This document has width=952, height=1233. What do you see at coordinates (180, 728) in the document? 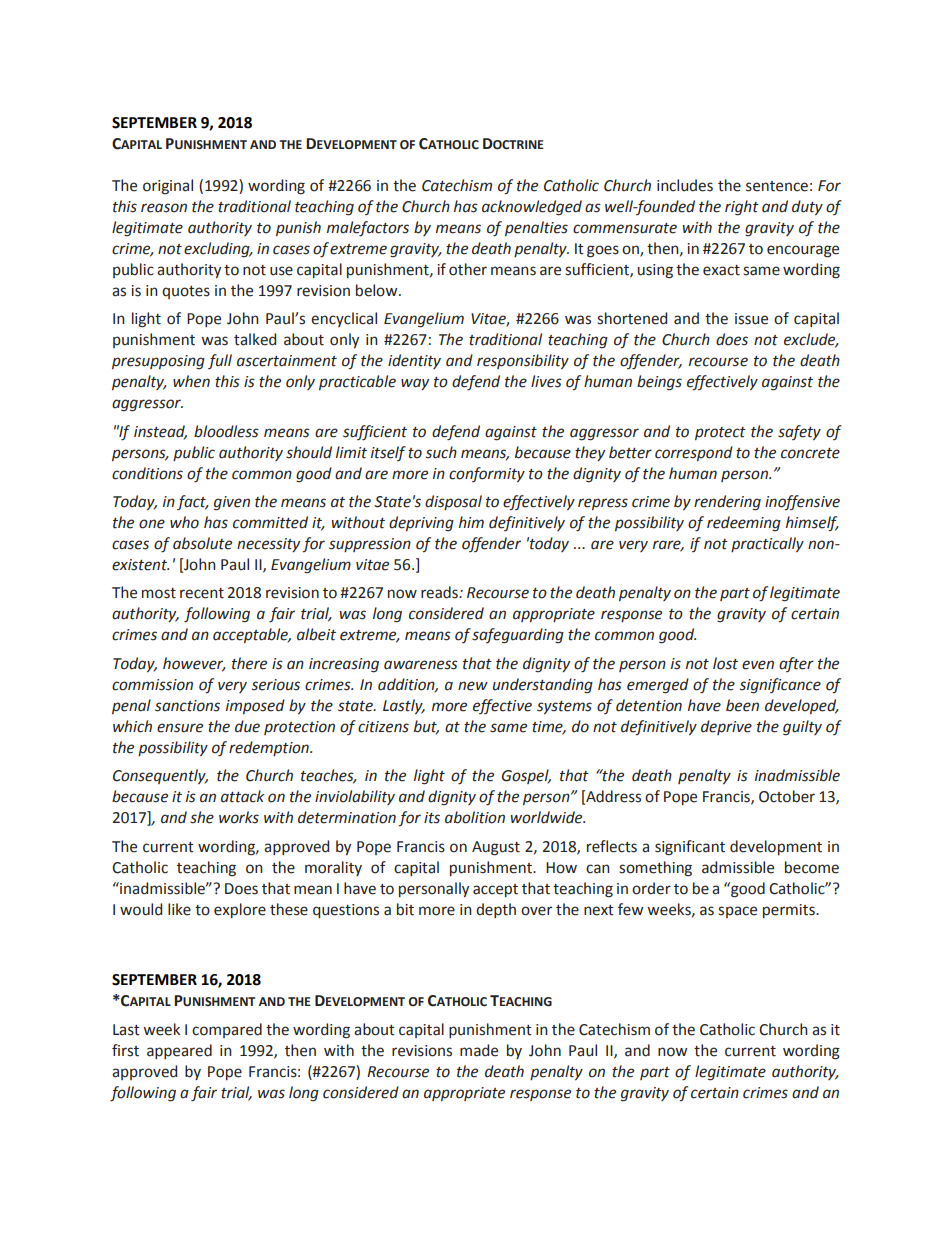
I see `ensure` at bounding box center [180, 728].
